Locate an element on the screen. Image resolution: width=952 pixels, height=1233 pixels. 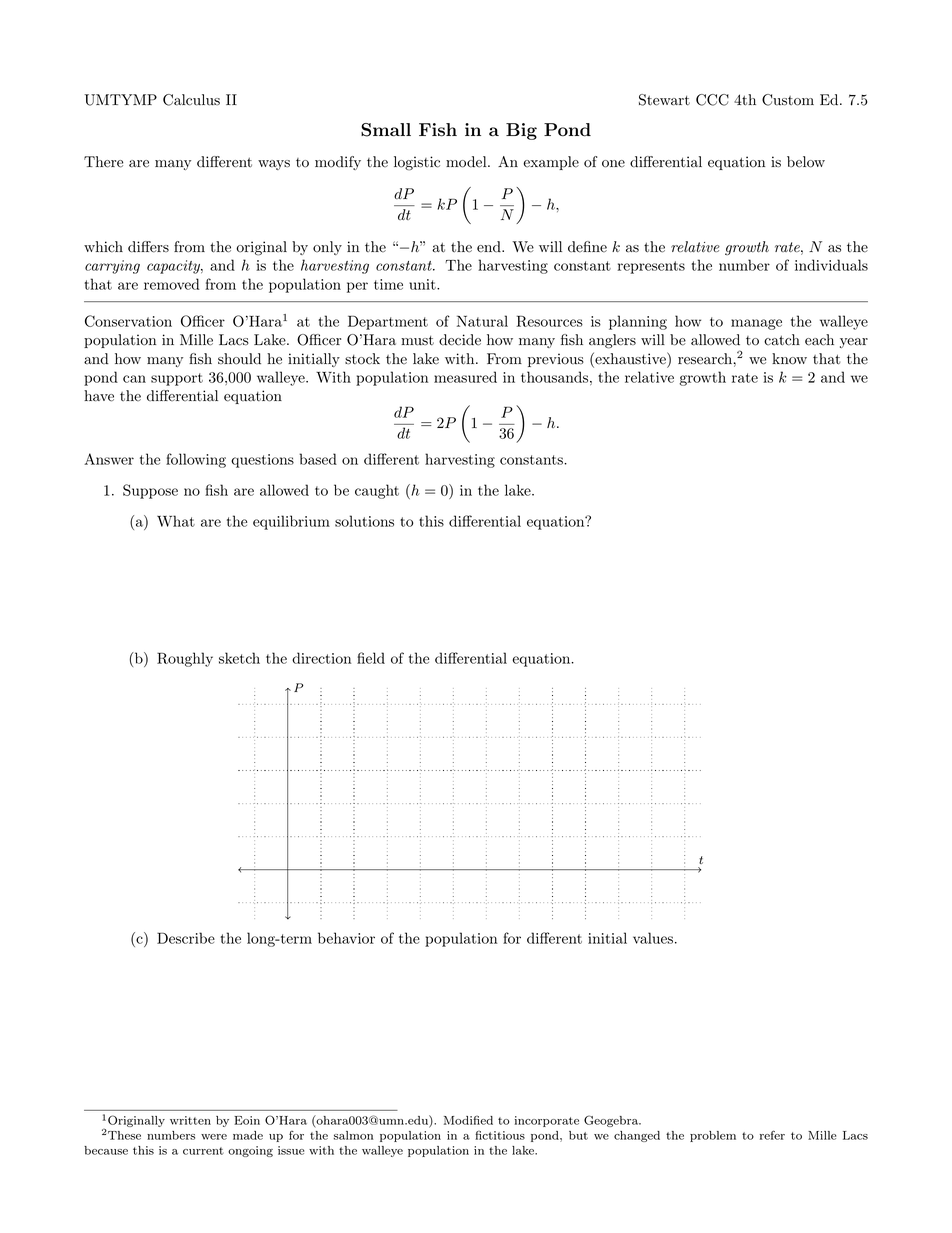
values is located at coordinates (653, 938).
